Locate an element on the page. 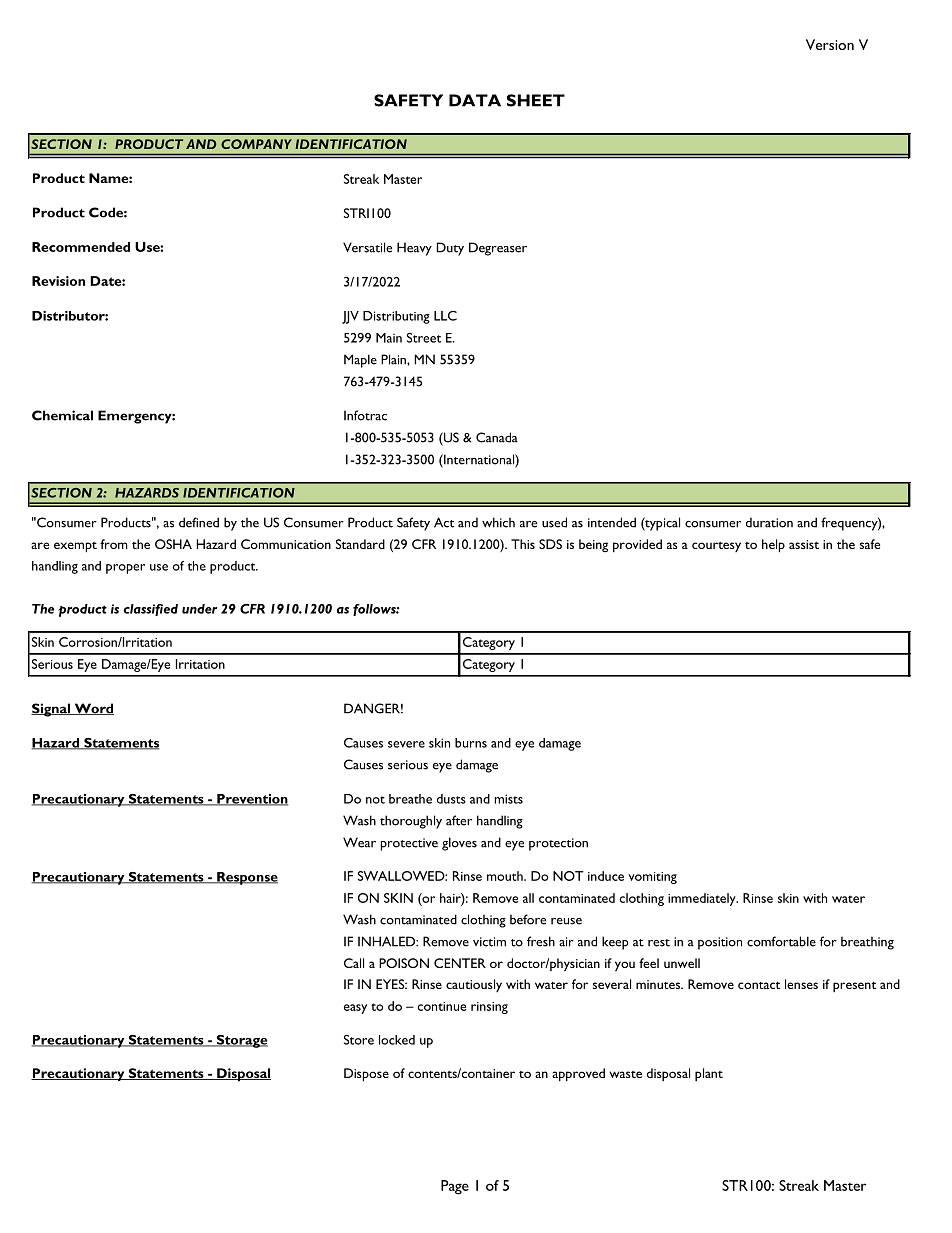  Storage is located at coordinates (241, 1041).
